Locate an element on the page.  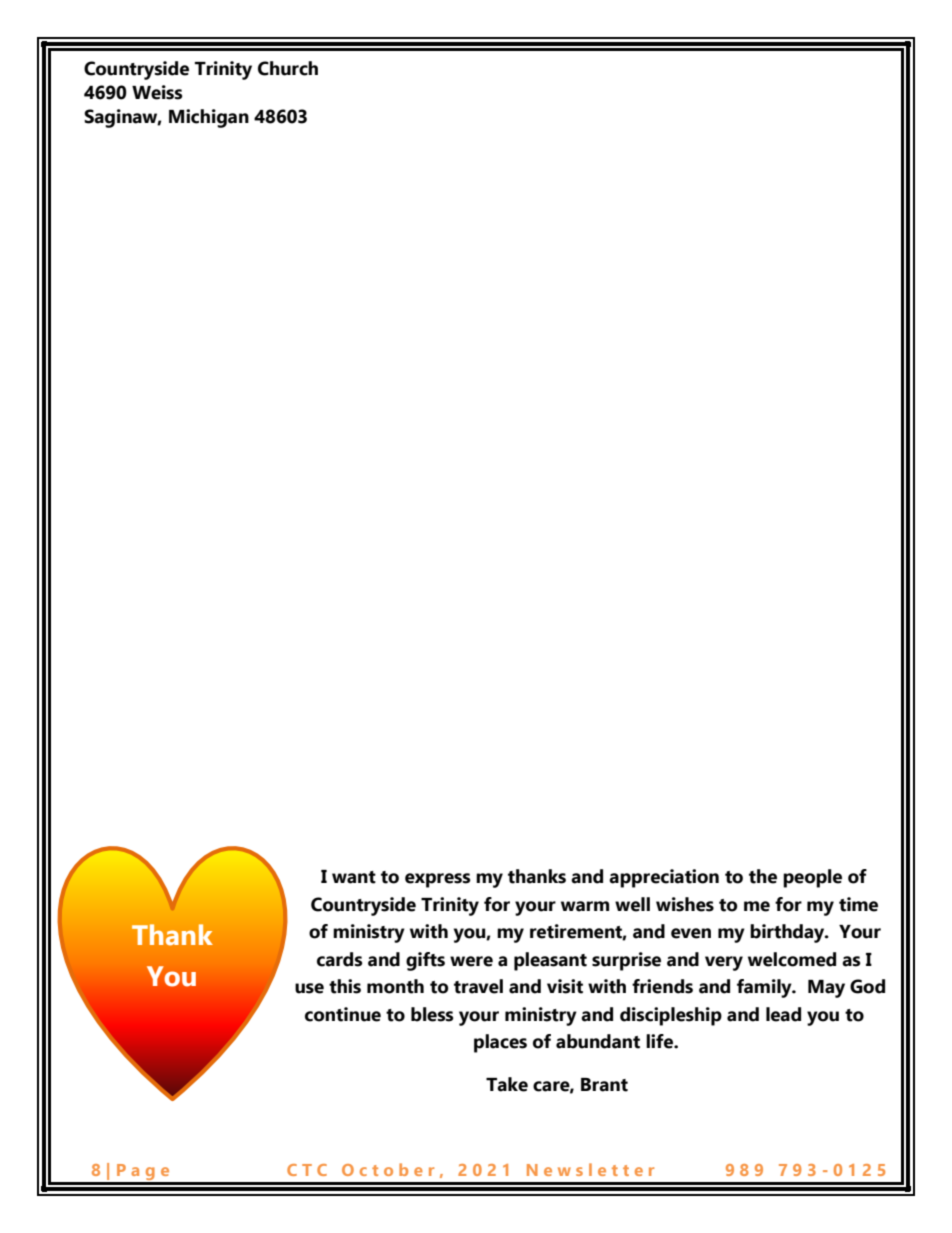
the is located at coordinates (763, 876).
